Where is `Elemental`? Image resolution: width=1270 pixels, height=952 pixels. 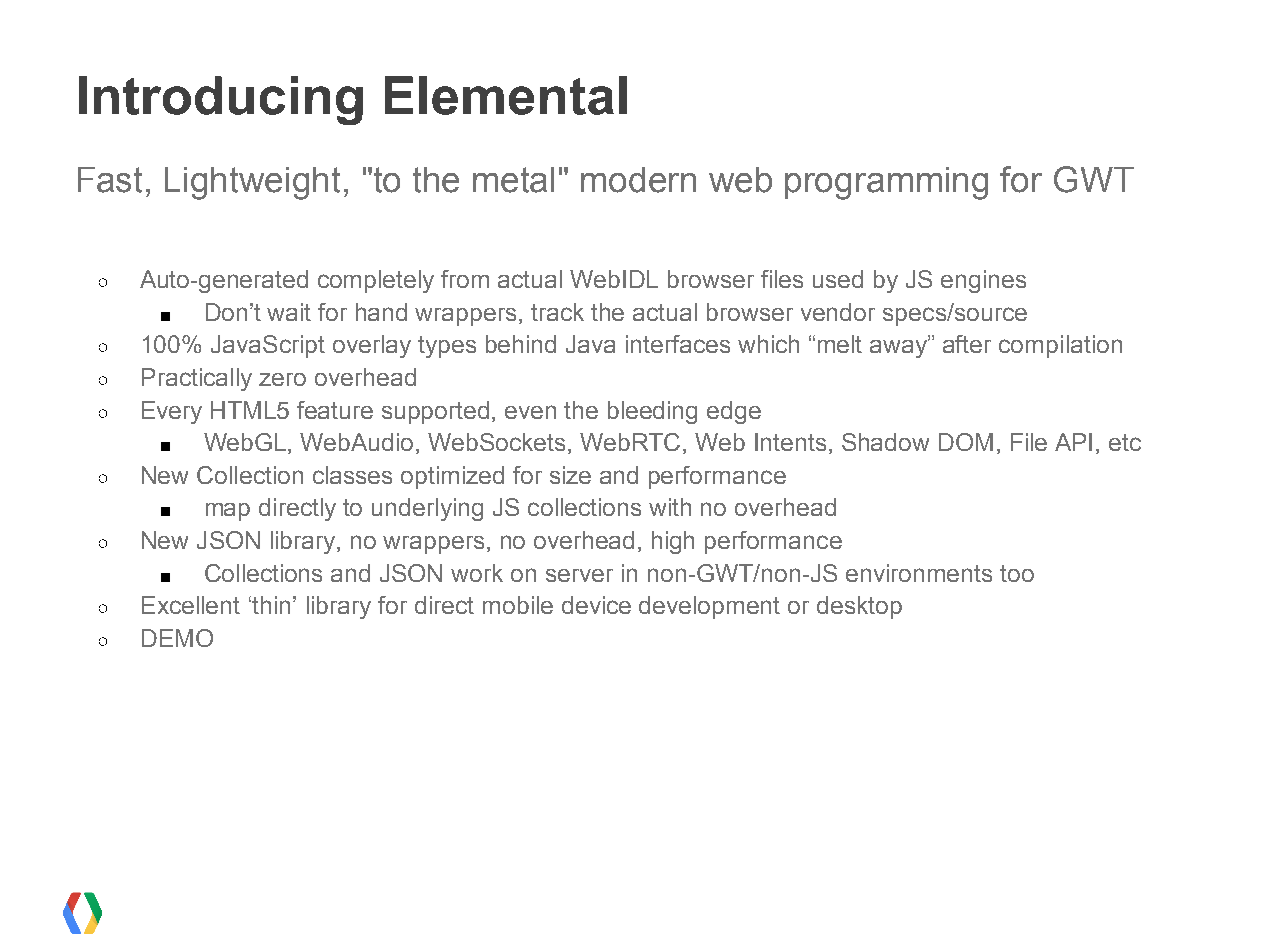 Elemental is located at coordinates (506, 95).
